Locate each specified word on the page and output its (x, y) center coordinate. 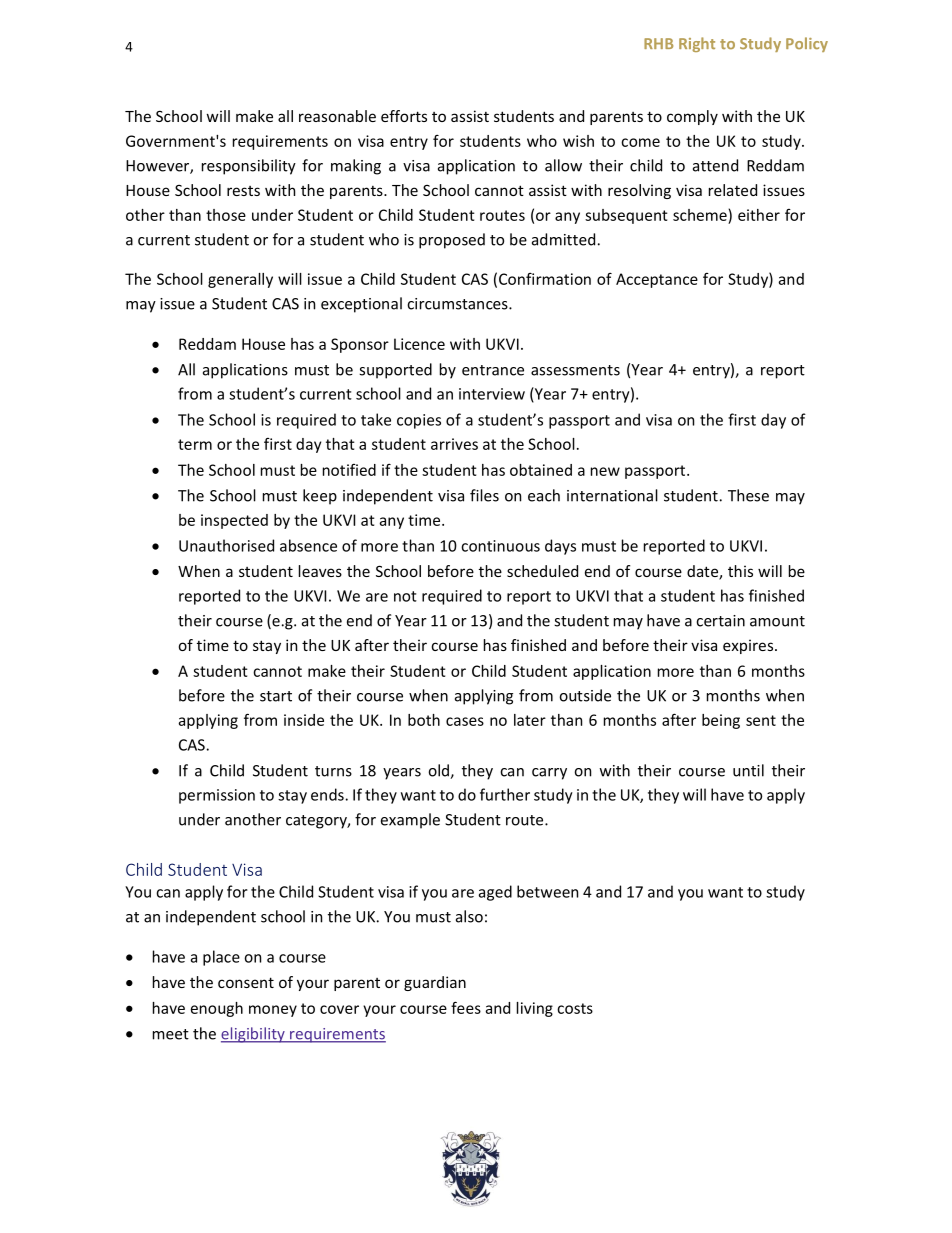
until (748, 770)
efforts (404, 116)
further (505, 794)
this (740, 571)
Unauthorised (226, 545)
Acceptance (657, 280)
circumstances (458, 304)
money (273, 1011)
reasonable (337, 116)
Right (697, 44)
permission (217, 796)
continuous (500, 546)
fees (466, 1007)
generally (240, 280)
